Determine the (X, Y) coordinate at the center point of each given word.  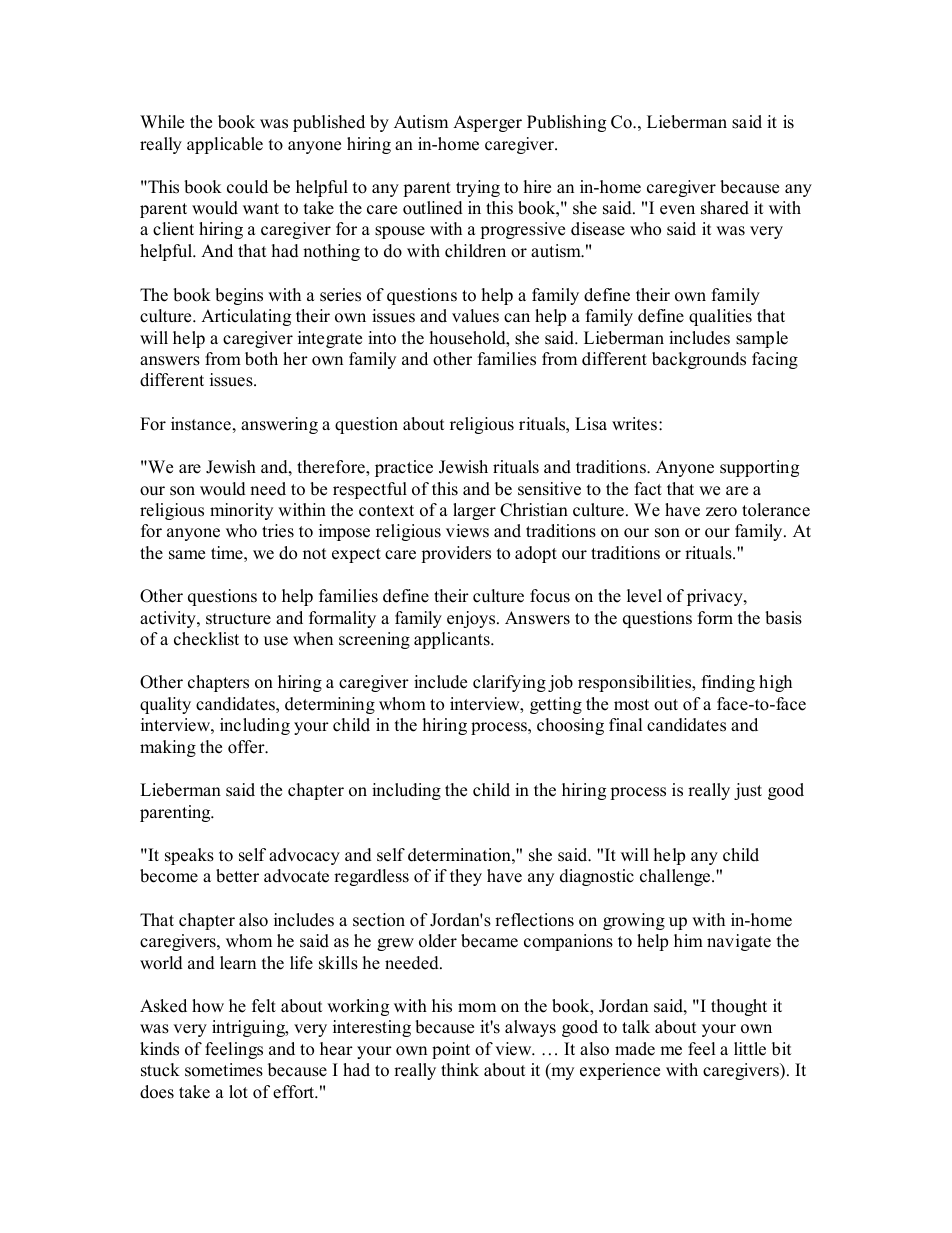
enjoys (472, 619)
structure (238, 619)
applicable (225, 145)
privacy (716, 597)
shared (725, 208)
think (460, 1069)
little (750, 1049)
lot (238, 1092)
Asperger (487, 123)
